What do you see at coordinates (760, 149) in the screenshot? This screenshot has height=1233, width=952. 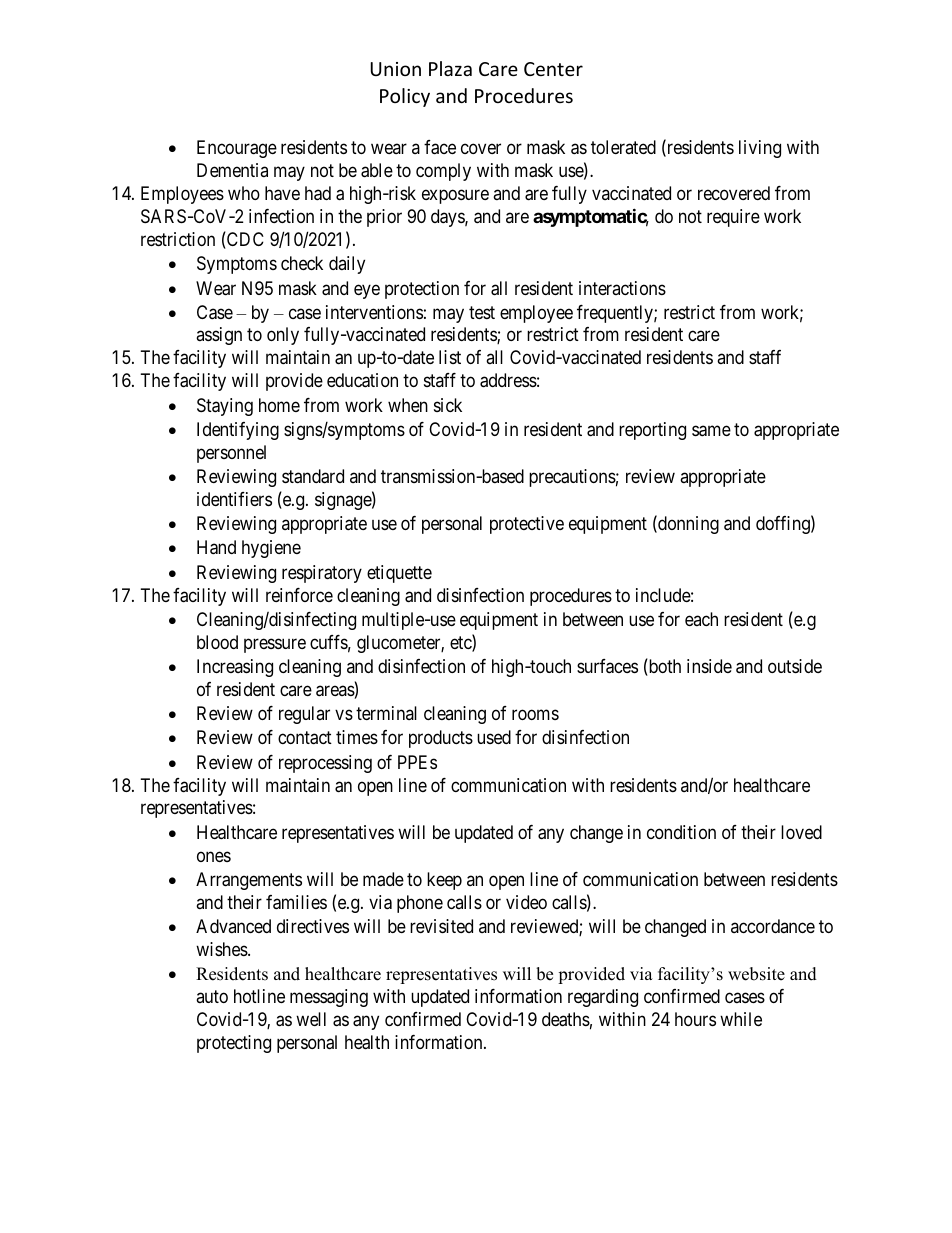 I see `living` at bounding box center [760, 149].
